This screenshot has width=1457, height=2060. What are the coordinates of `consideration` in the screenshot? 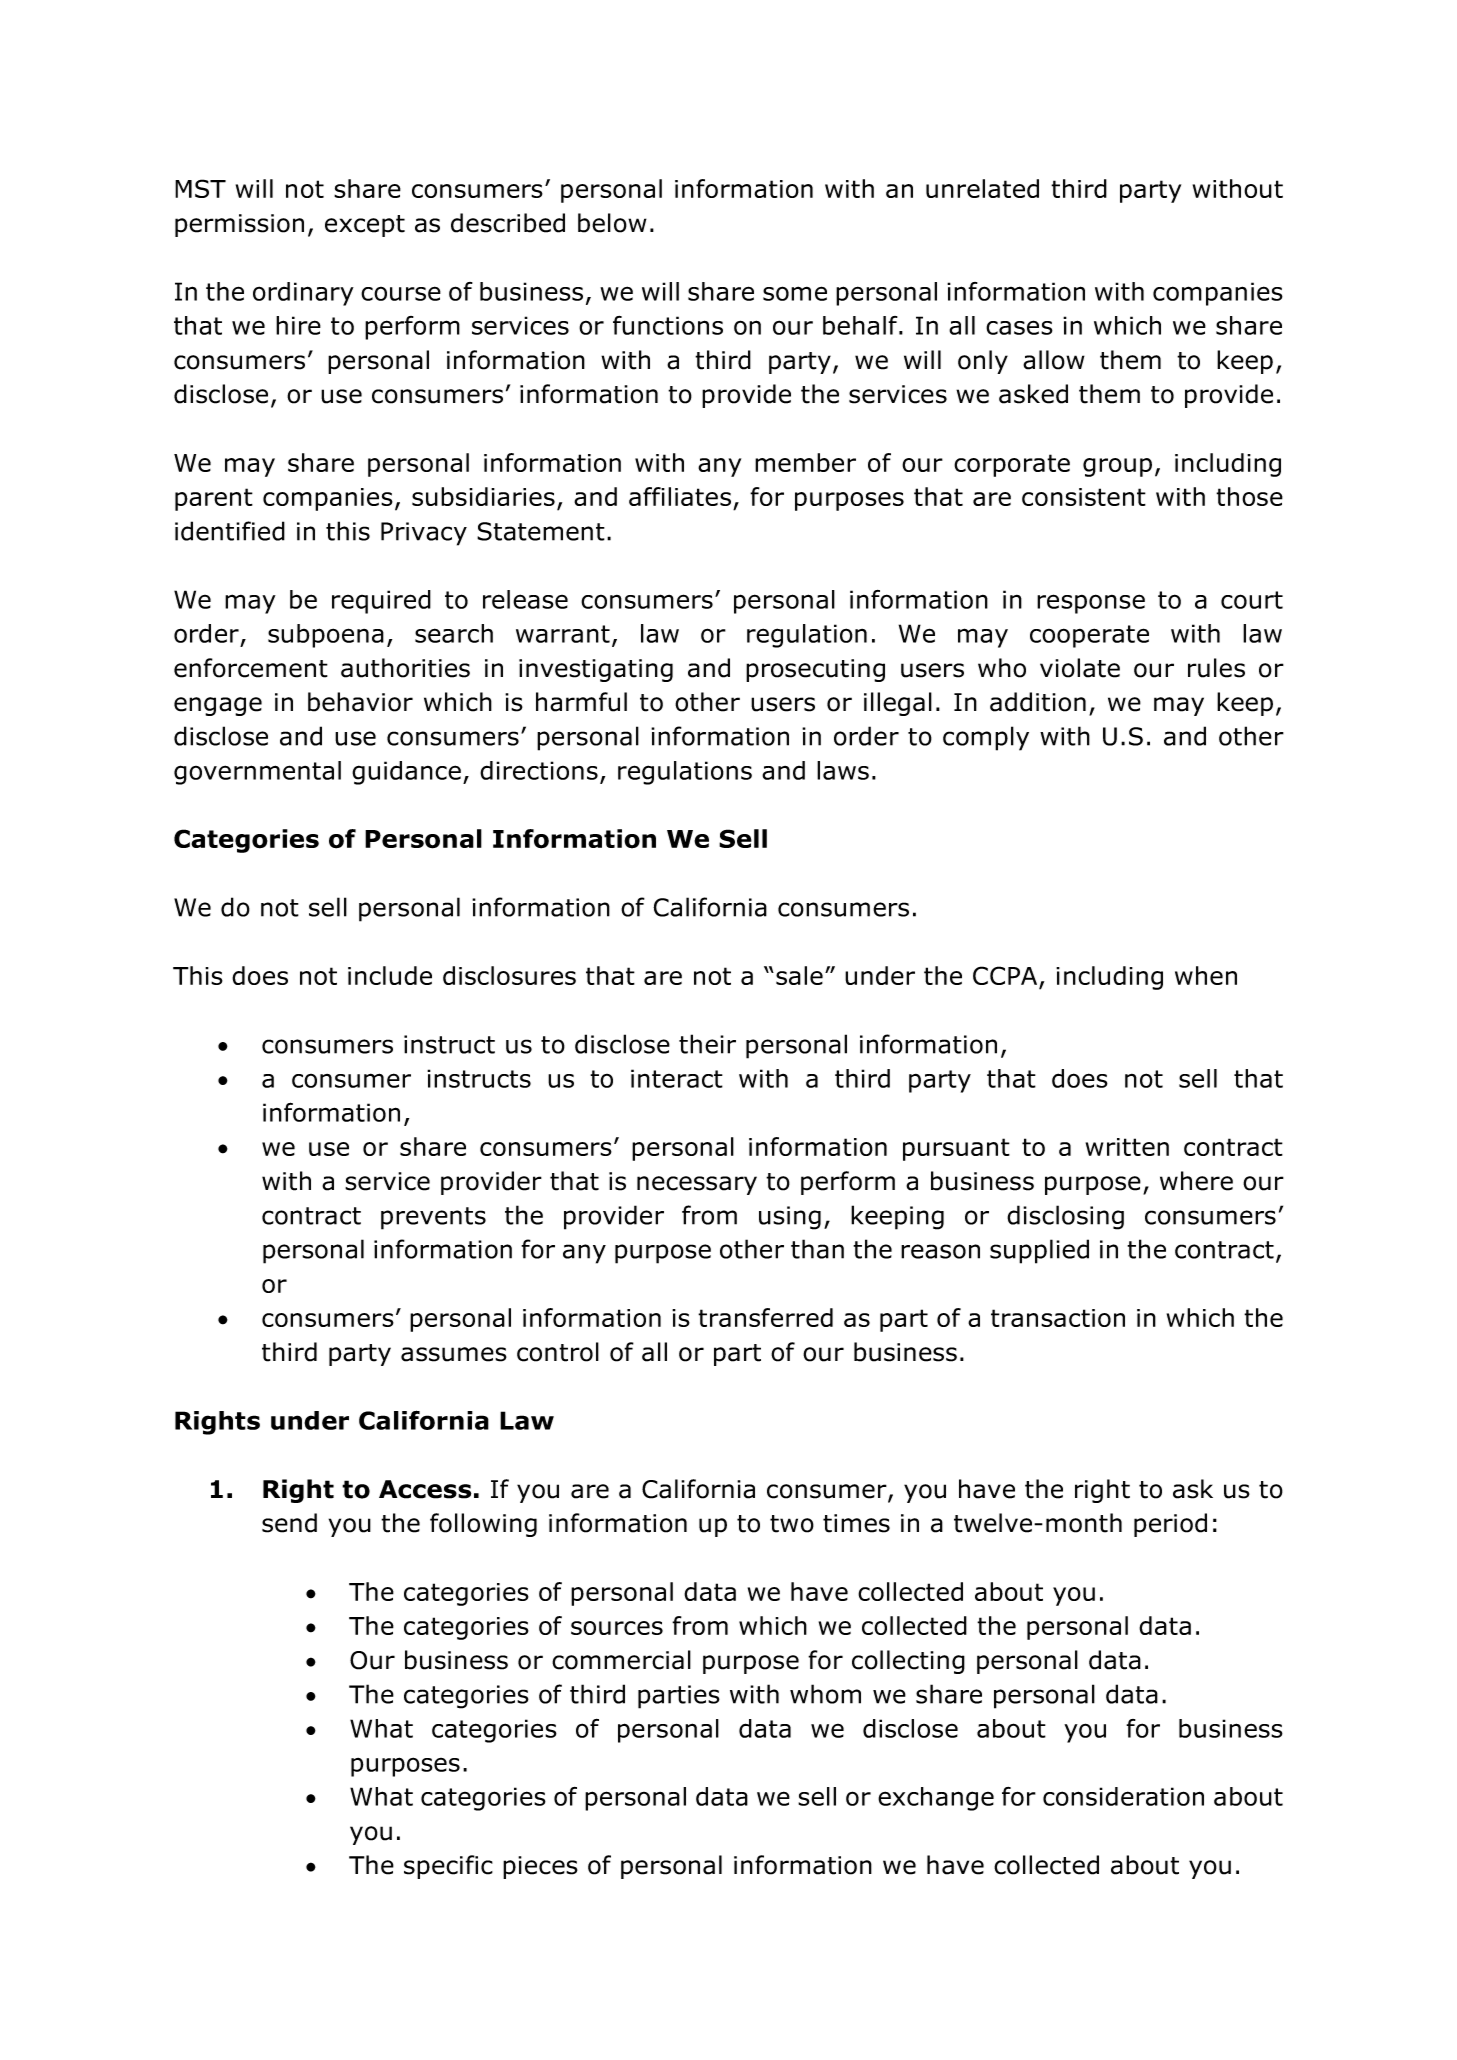 It's located at (1123, 1796).
